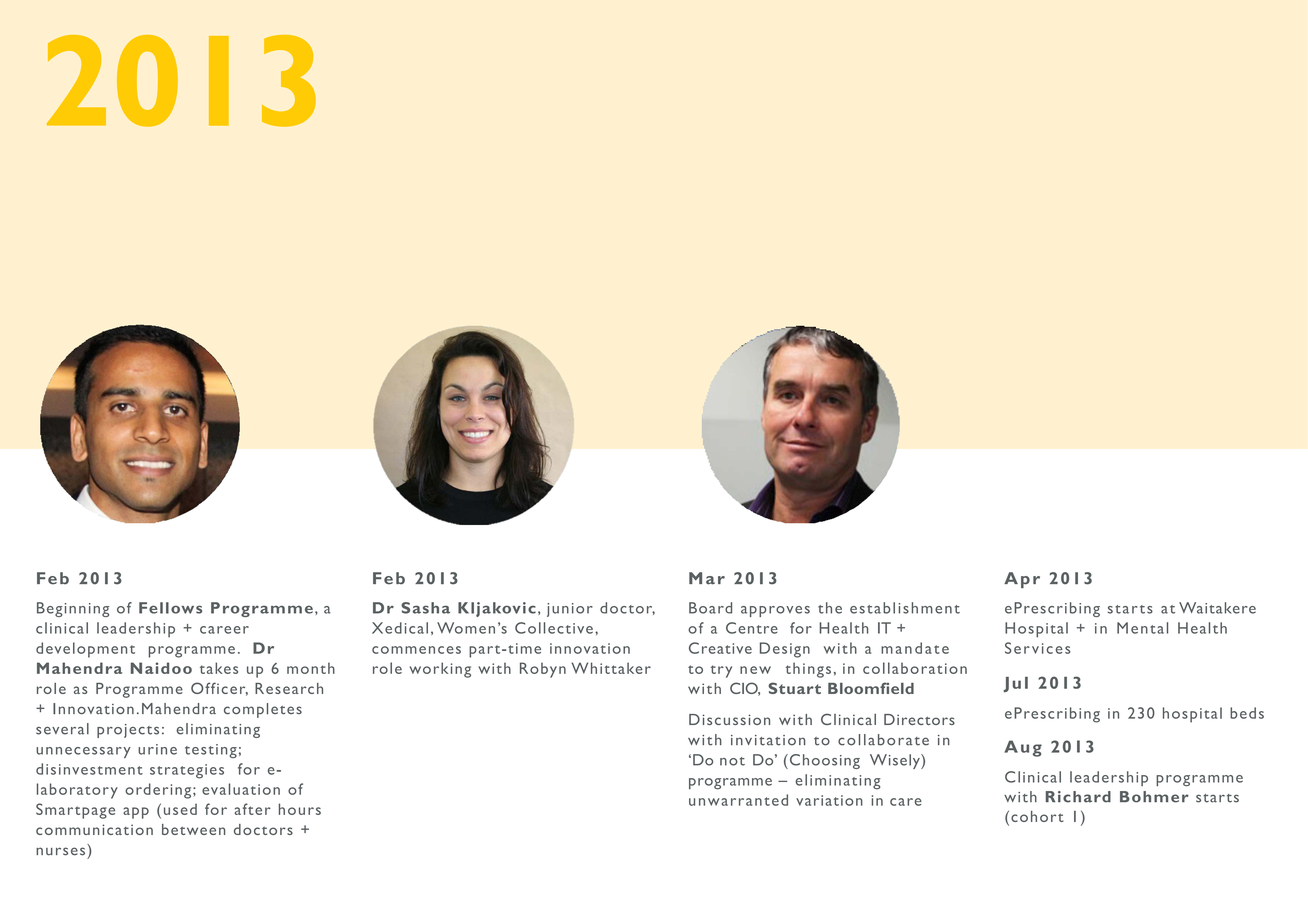 Image resolution: width=1308 pixels, height=924 pixels. What do you see at coordinates (170, 608) in the image?
I see `Fellows` at bounding box center [170, 608].
